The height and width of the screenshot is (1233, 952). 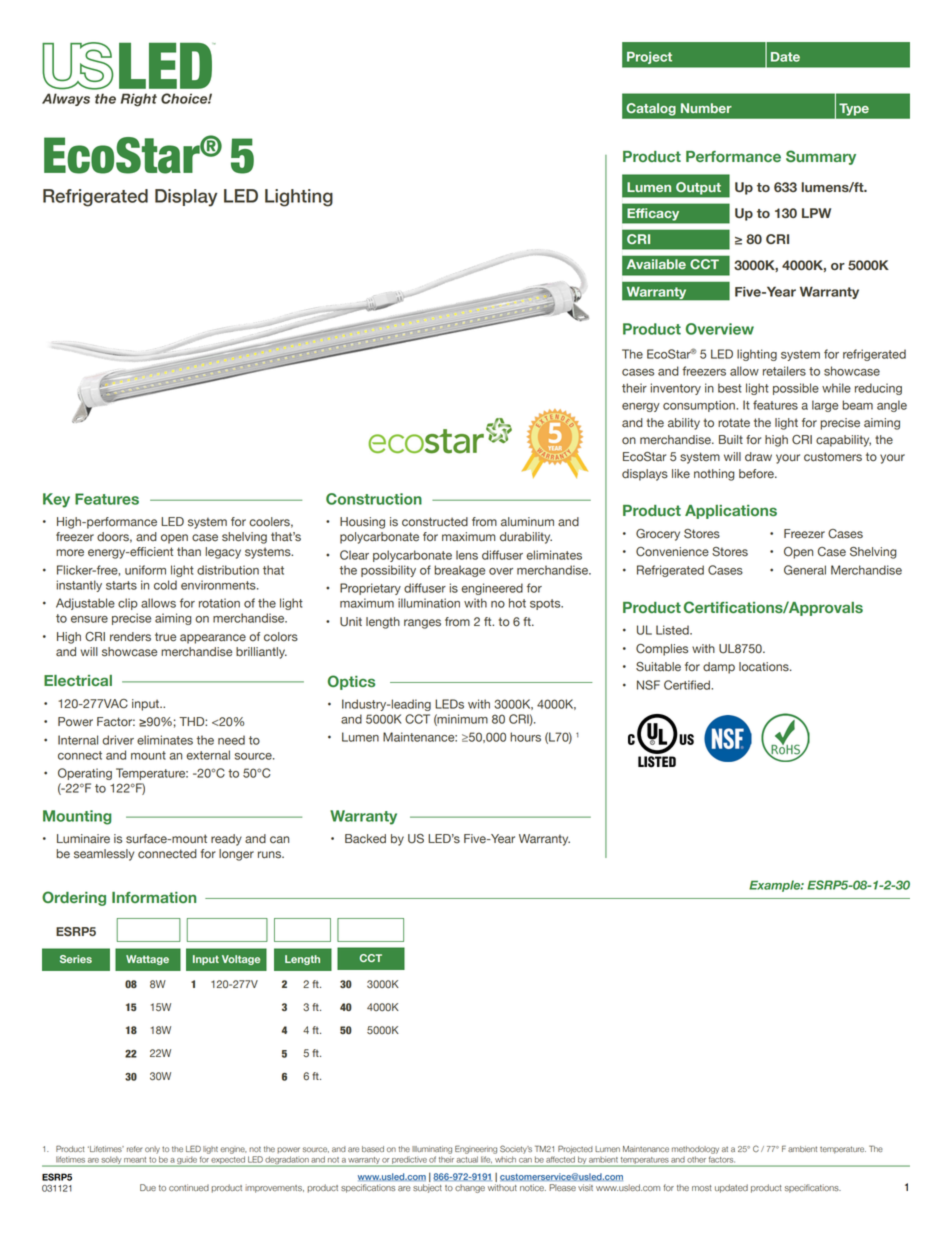 What do you see at coordinates (651, 109) in the screenshot?
I see `Catalog` at bounding box center [651, 109].
